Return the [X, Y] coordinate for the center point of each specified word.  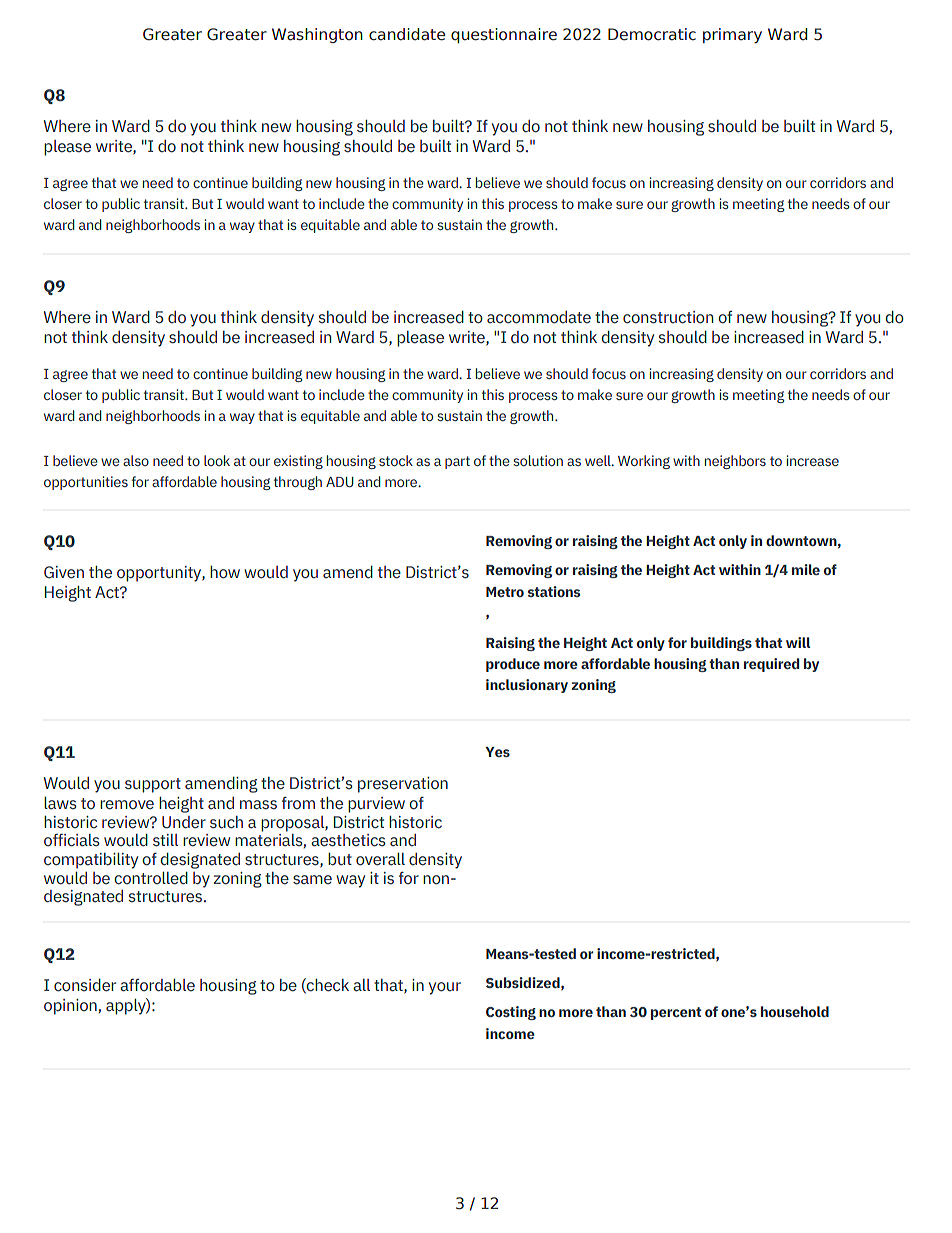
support [153, 785]
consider [85, 985]
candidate [407, 34]
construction [668, 317]
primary [732, 35]
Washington [317, 35]
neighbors [735, 462]
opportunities [86, 483]
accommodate [539, 317]
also [136, 460]
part [457, 462]
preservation [403, 785]
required [771, 665]
